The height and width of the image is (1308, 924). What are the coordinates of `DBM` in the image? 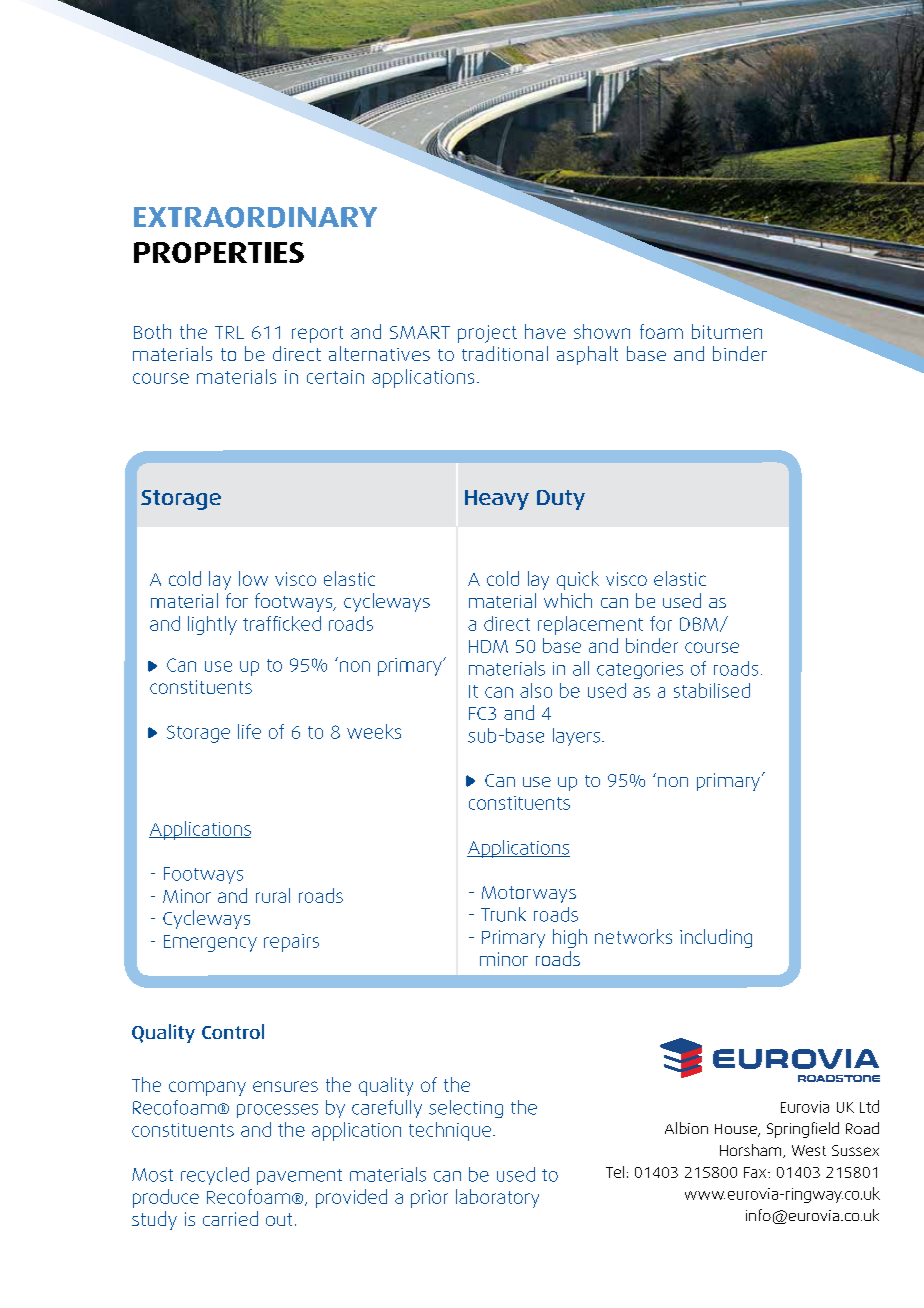 It's located at (700, 624).
